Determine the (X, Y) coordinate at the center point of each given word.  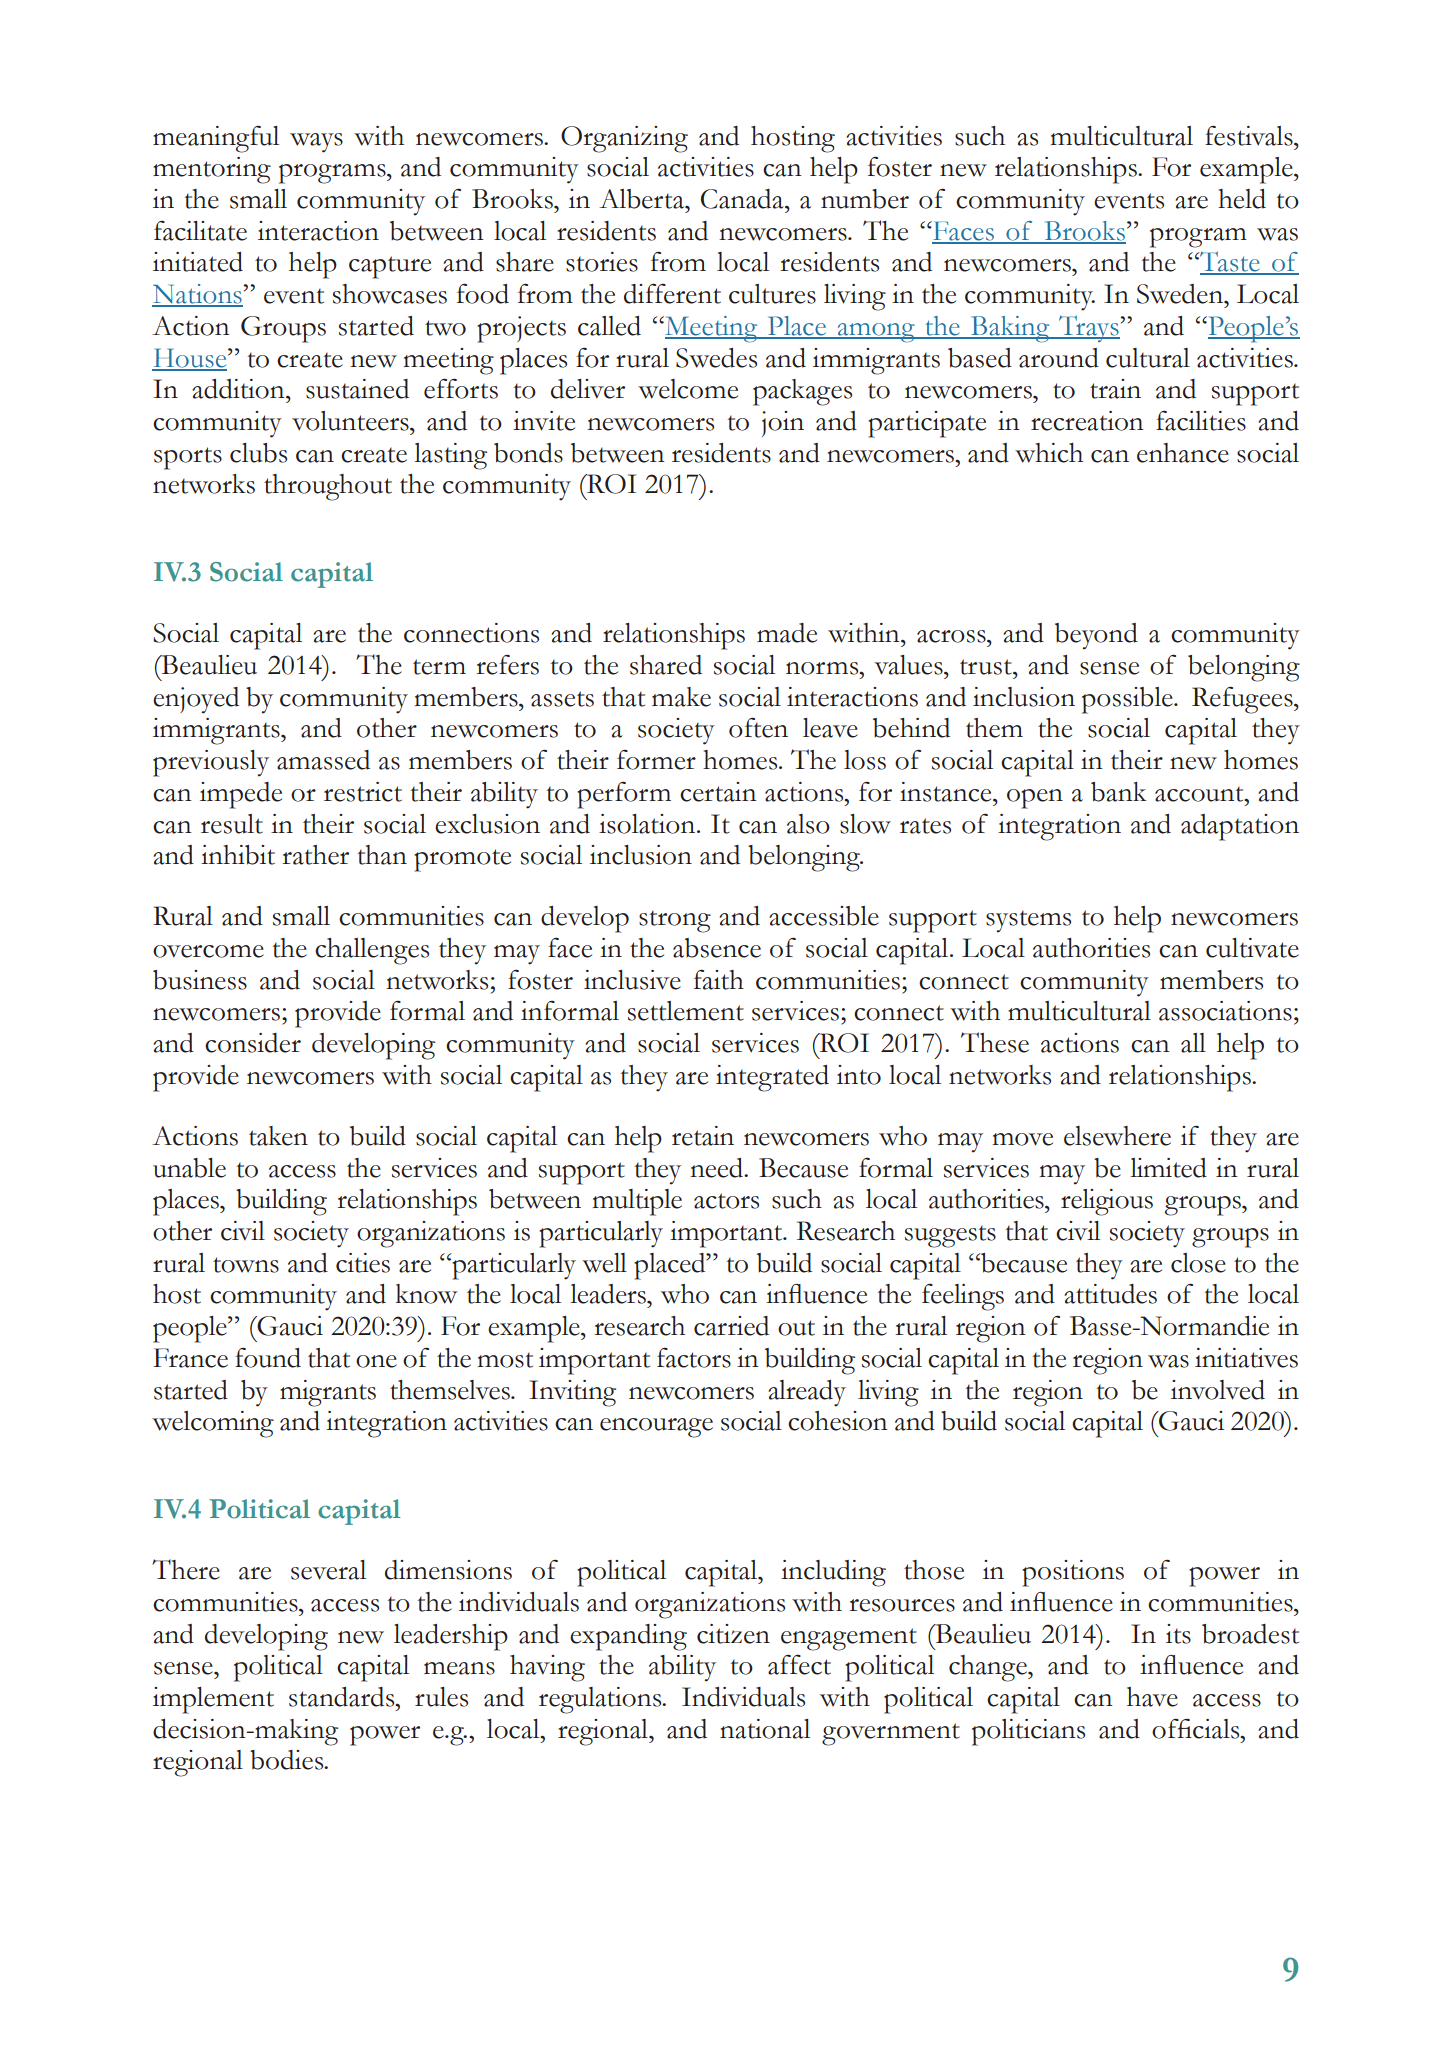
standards (343, 1697)
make (681, 697)
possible (1128, 700)
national (765, 1729)
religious (1107, 1202)
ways (316, 143)
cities (363, 1263)
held (1242, 199)
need (718, 1168)
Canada (743, 199)
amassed (323, 760)
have (1152, 1697)
